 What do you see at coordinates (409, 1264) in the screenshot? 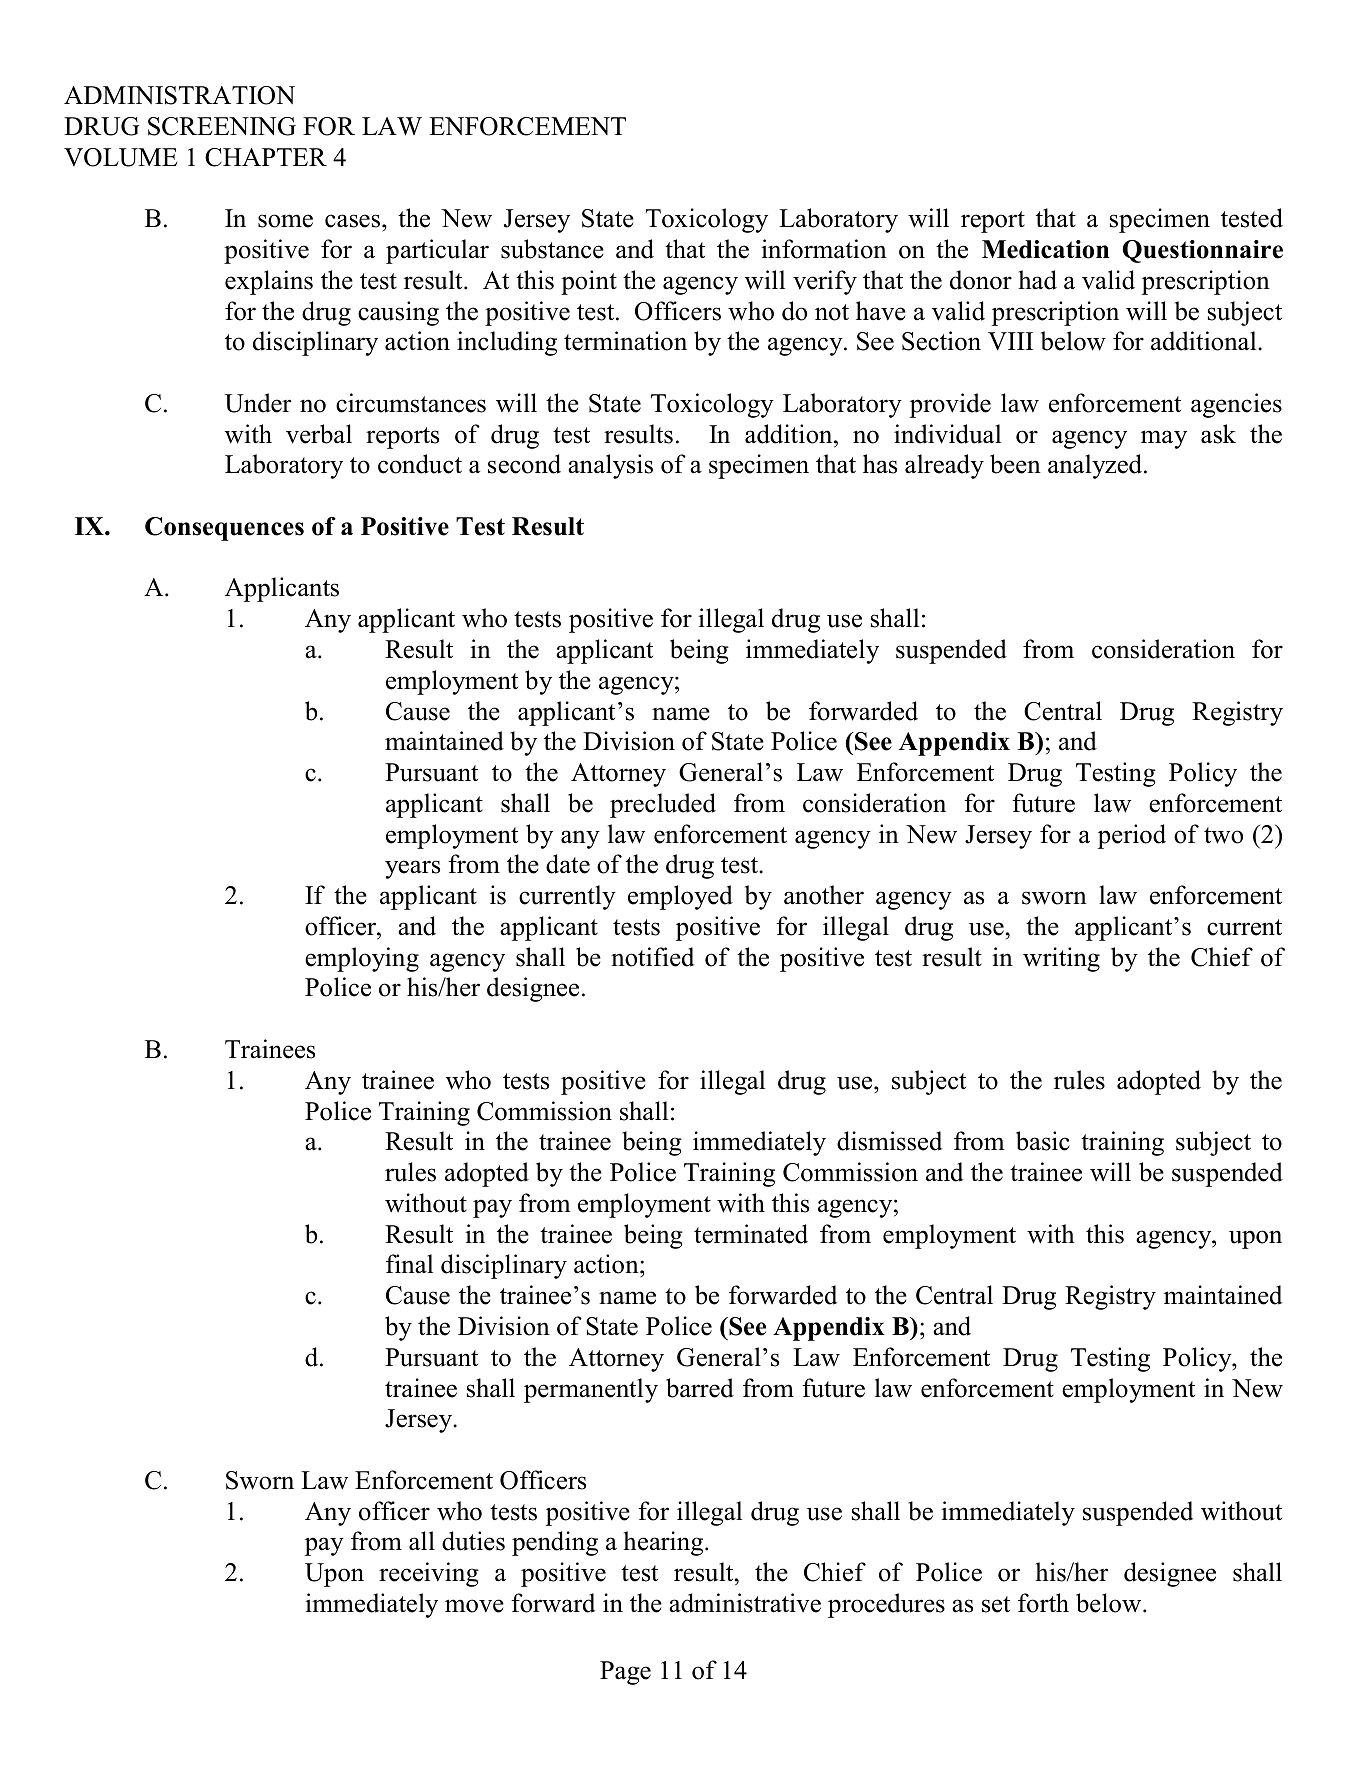
I see `final` at bounding box center [409, 1264].
